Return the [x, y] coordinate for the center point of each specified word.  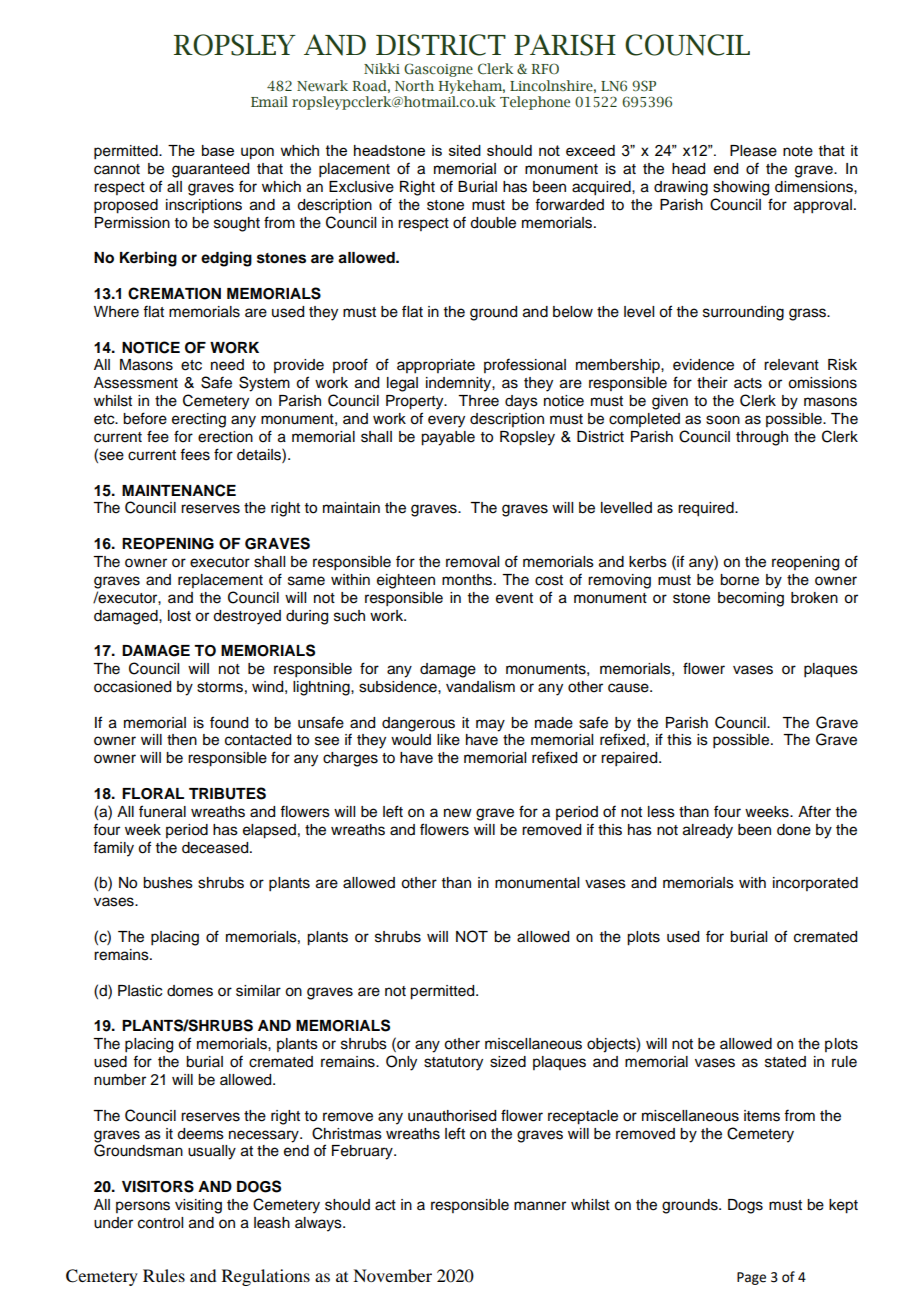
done [794, 830]
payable [448, 438]
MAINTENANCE [179, 490]
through [762, 438]
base [218, 150]
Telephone [535, 103]
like [448, 740]
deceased [216, 848]
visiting [198, 1206]
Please [753, 151]
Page [751, 1278]
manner [540, 1206]
